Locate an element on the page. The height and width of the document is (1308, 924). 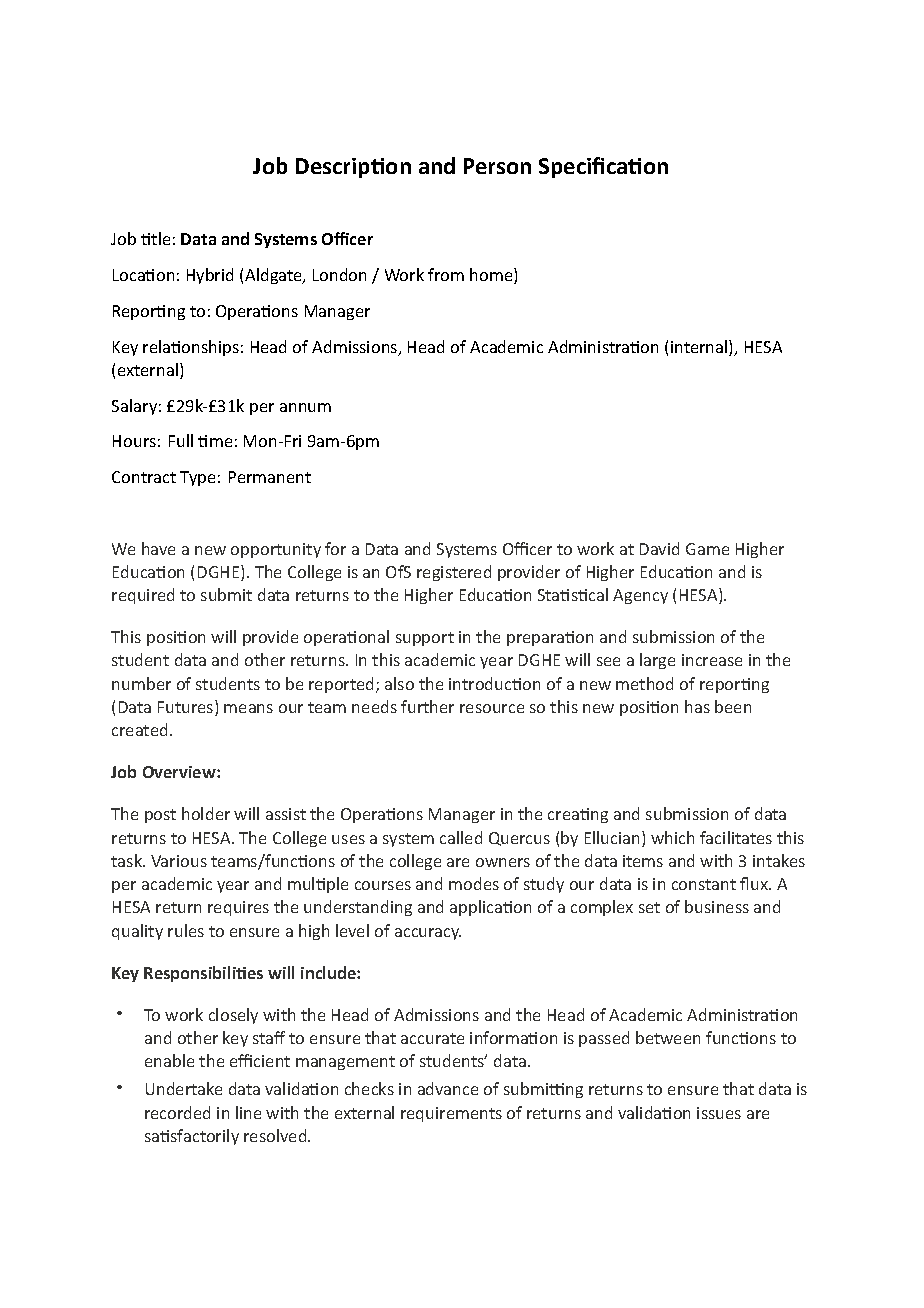
support is located at coordinates (425, 639).
